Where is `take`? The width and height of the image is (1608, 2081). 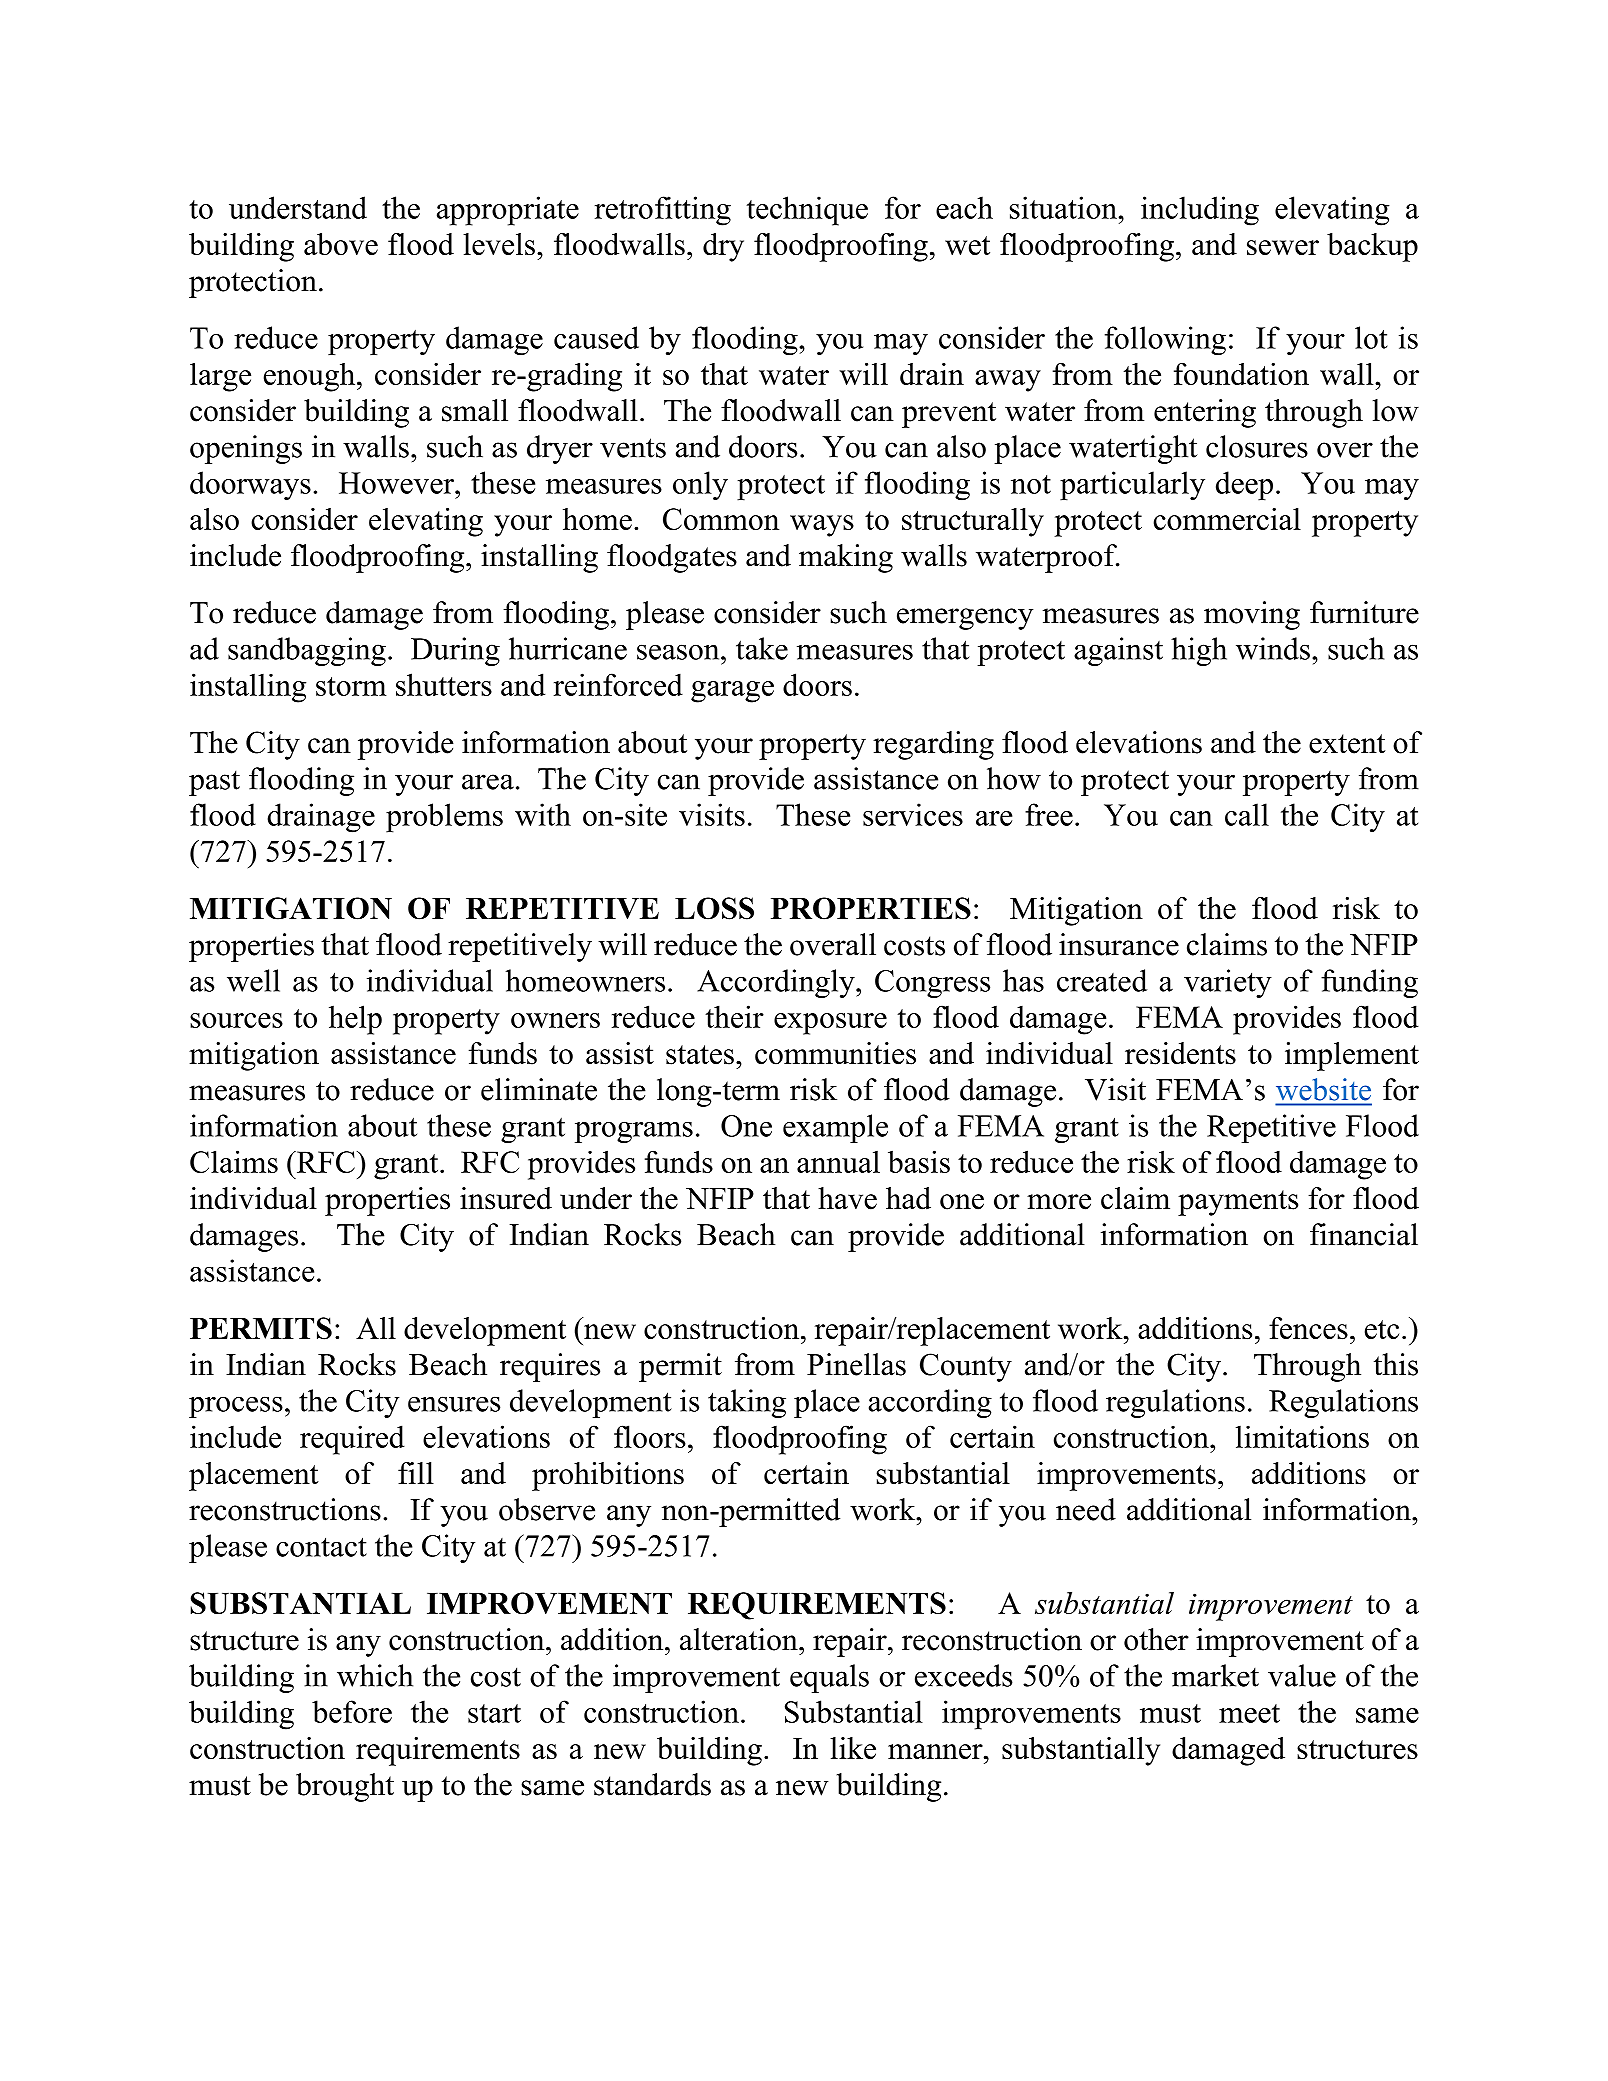 take is located at coordinates (762, 648).
